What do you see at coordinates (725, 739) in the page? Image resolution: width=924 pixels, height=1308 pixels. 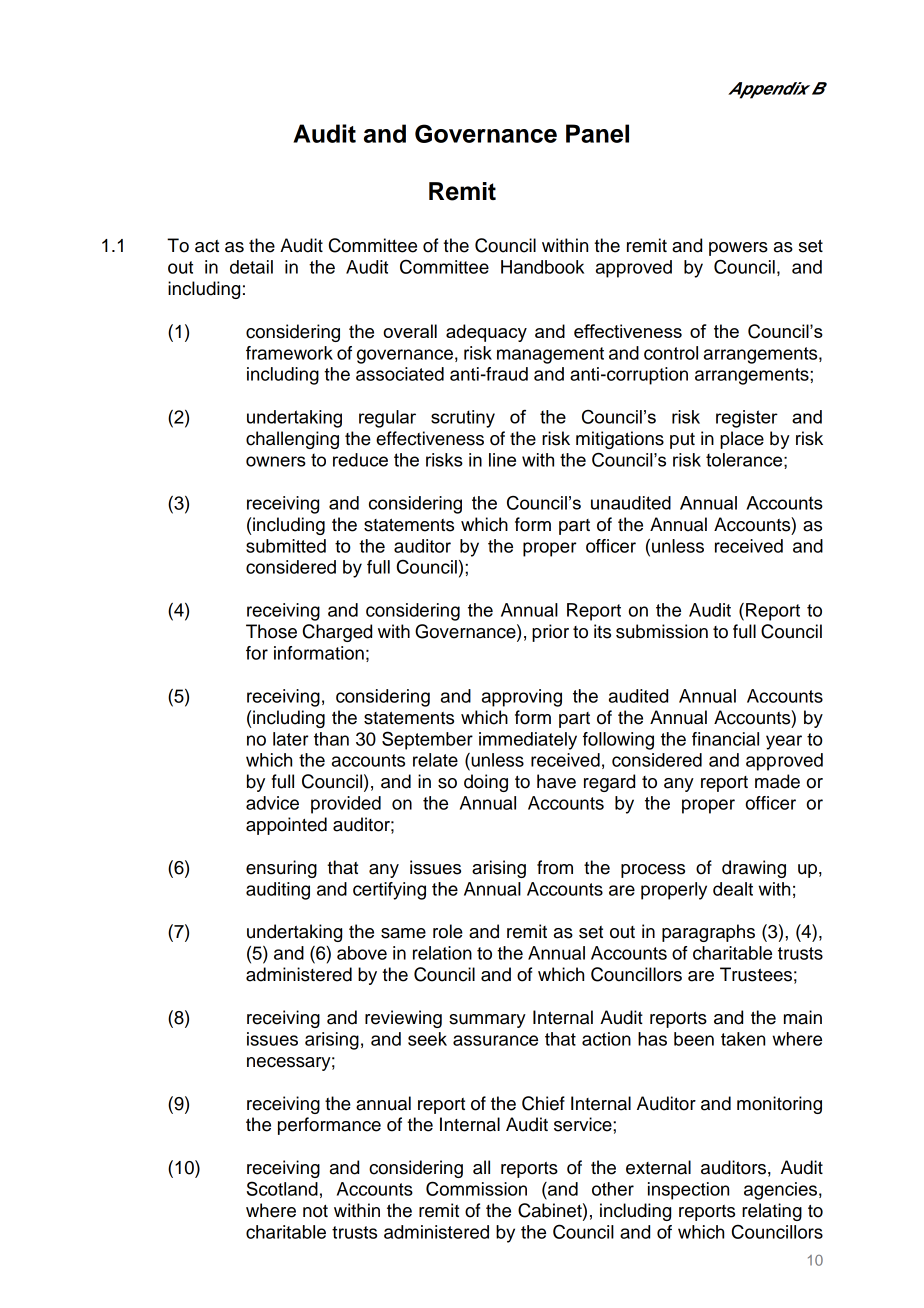 I see `financial` at bounding box center [725, 739].
